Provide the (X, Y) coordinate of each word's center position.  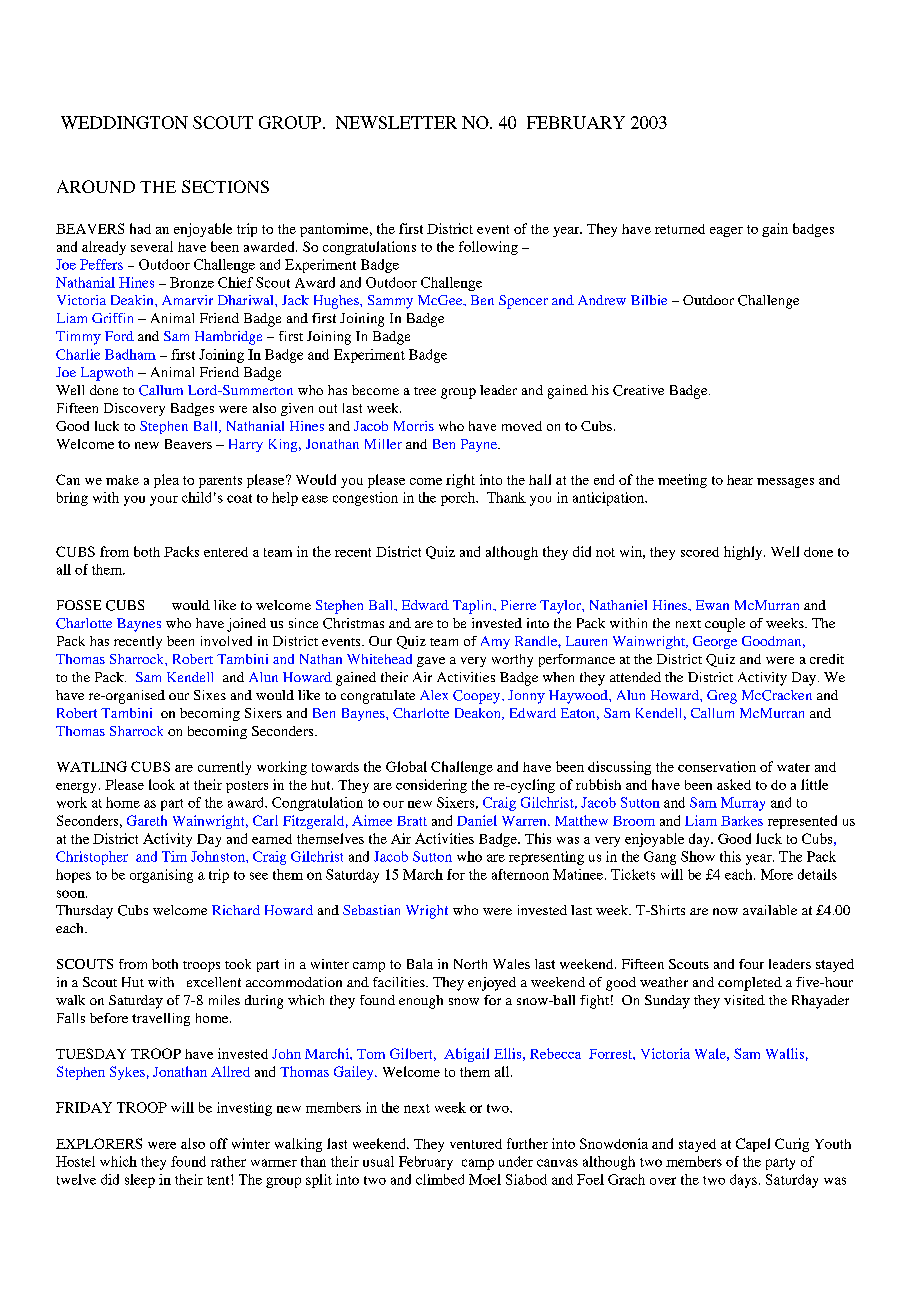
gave (431, 662)
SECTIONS (225, 186)
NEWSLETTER (396, 122)
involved (226, 641)
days (743, 1181)
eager (726, 232)
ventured (476, 1144)
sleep (140, 1181)
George (715, 642)
